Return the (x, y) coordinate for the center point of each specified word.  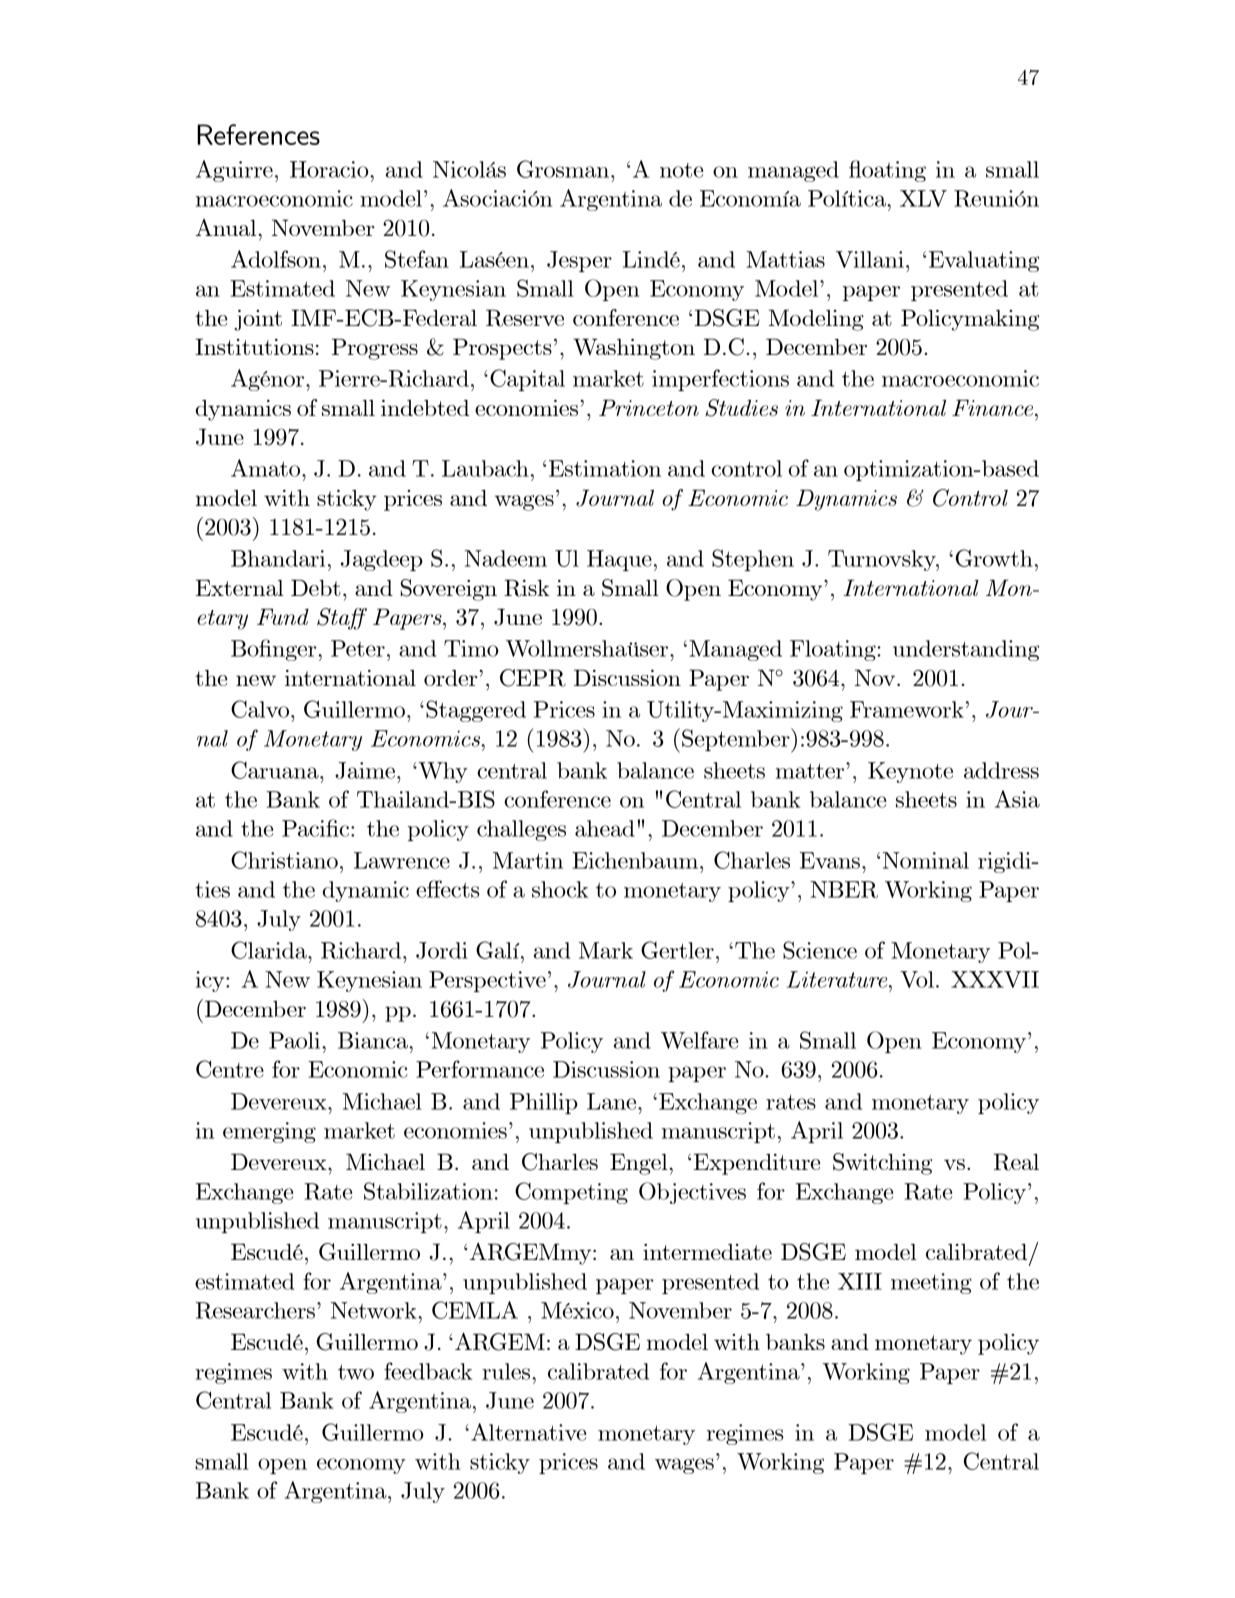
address (1001, 770)
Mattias (785, 259)
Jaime (365, 770)
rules (507, 1371)
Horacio (330, 169)
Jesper (579, 261)
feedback (428, 1371)
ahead (605, 828)
